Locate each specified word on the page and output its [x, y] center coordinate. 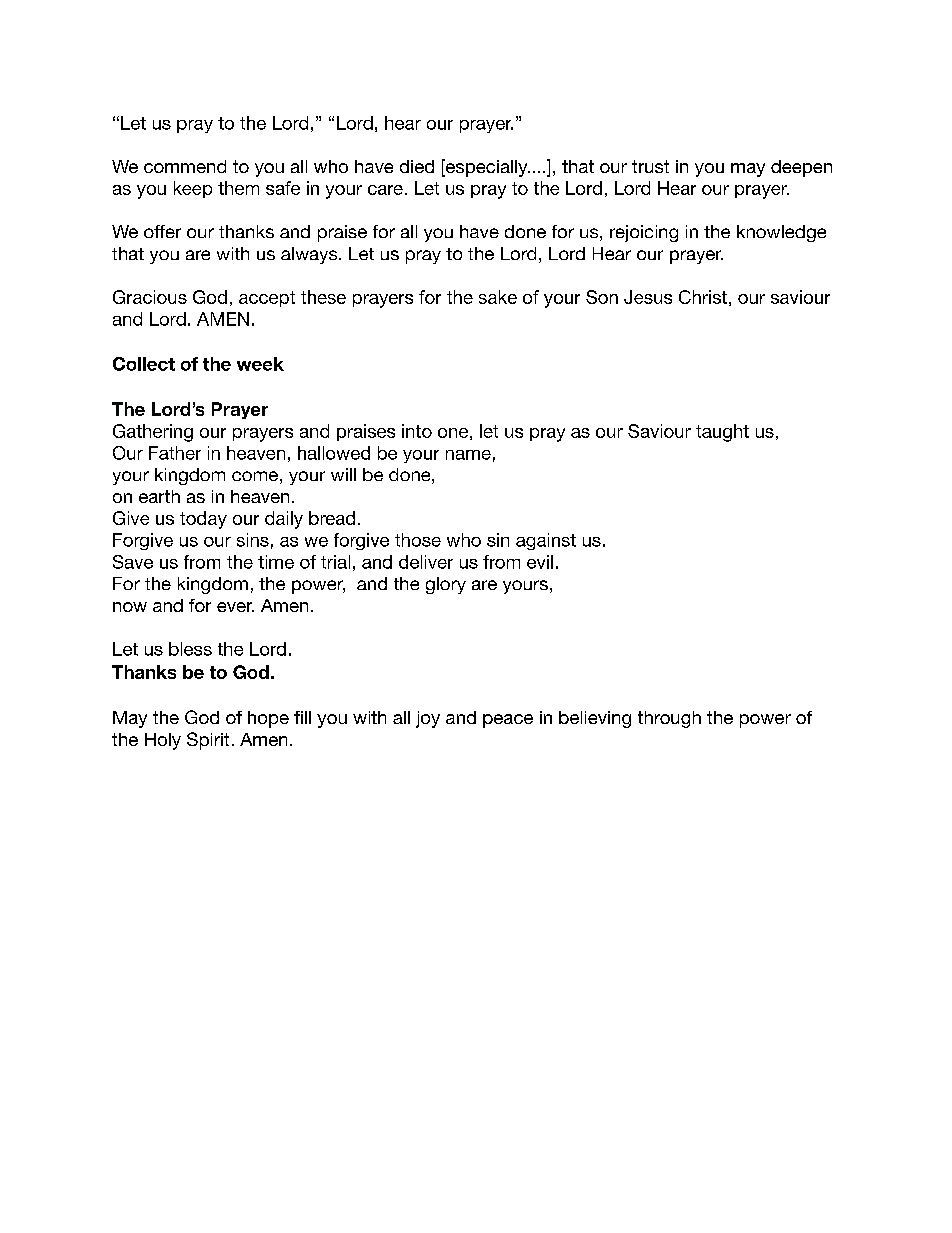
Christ [703, 297]
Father [175, 453]
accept [267, 299]
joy [428, 719]
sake [498, 297]
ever [235, 607]
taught [722, 433]
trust [650, 166]
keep [193, 189]
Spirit [208, 741]
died [417, 166]
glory [446, 585]
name [468, 455]
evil [540, 562]
